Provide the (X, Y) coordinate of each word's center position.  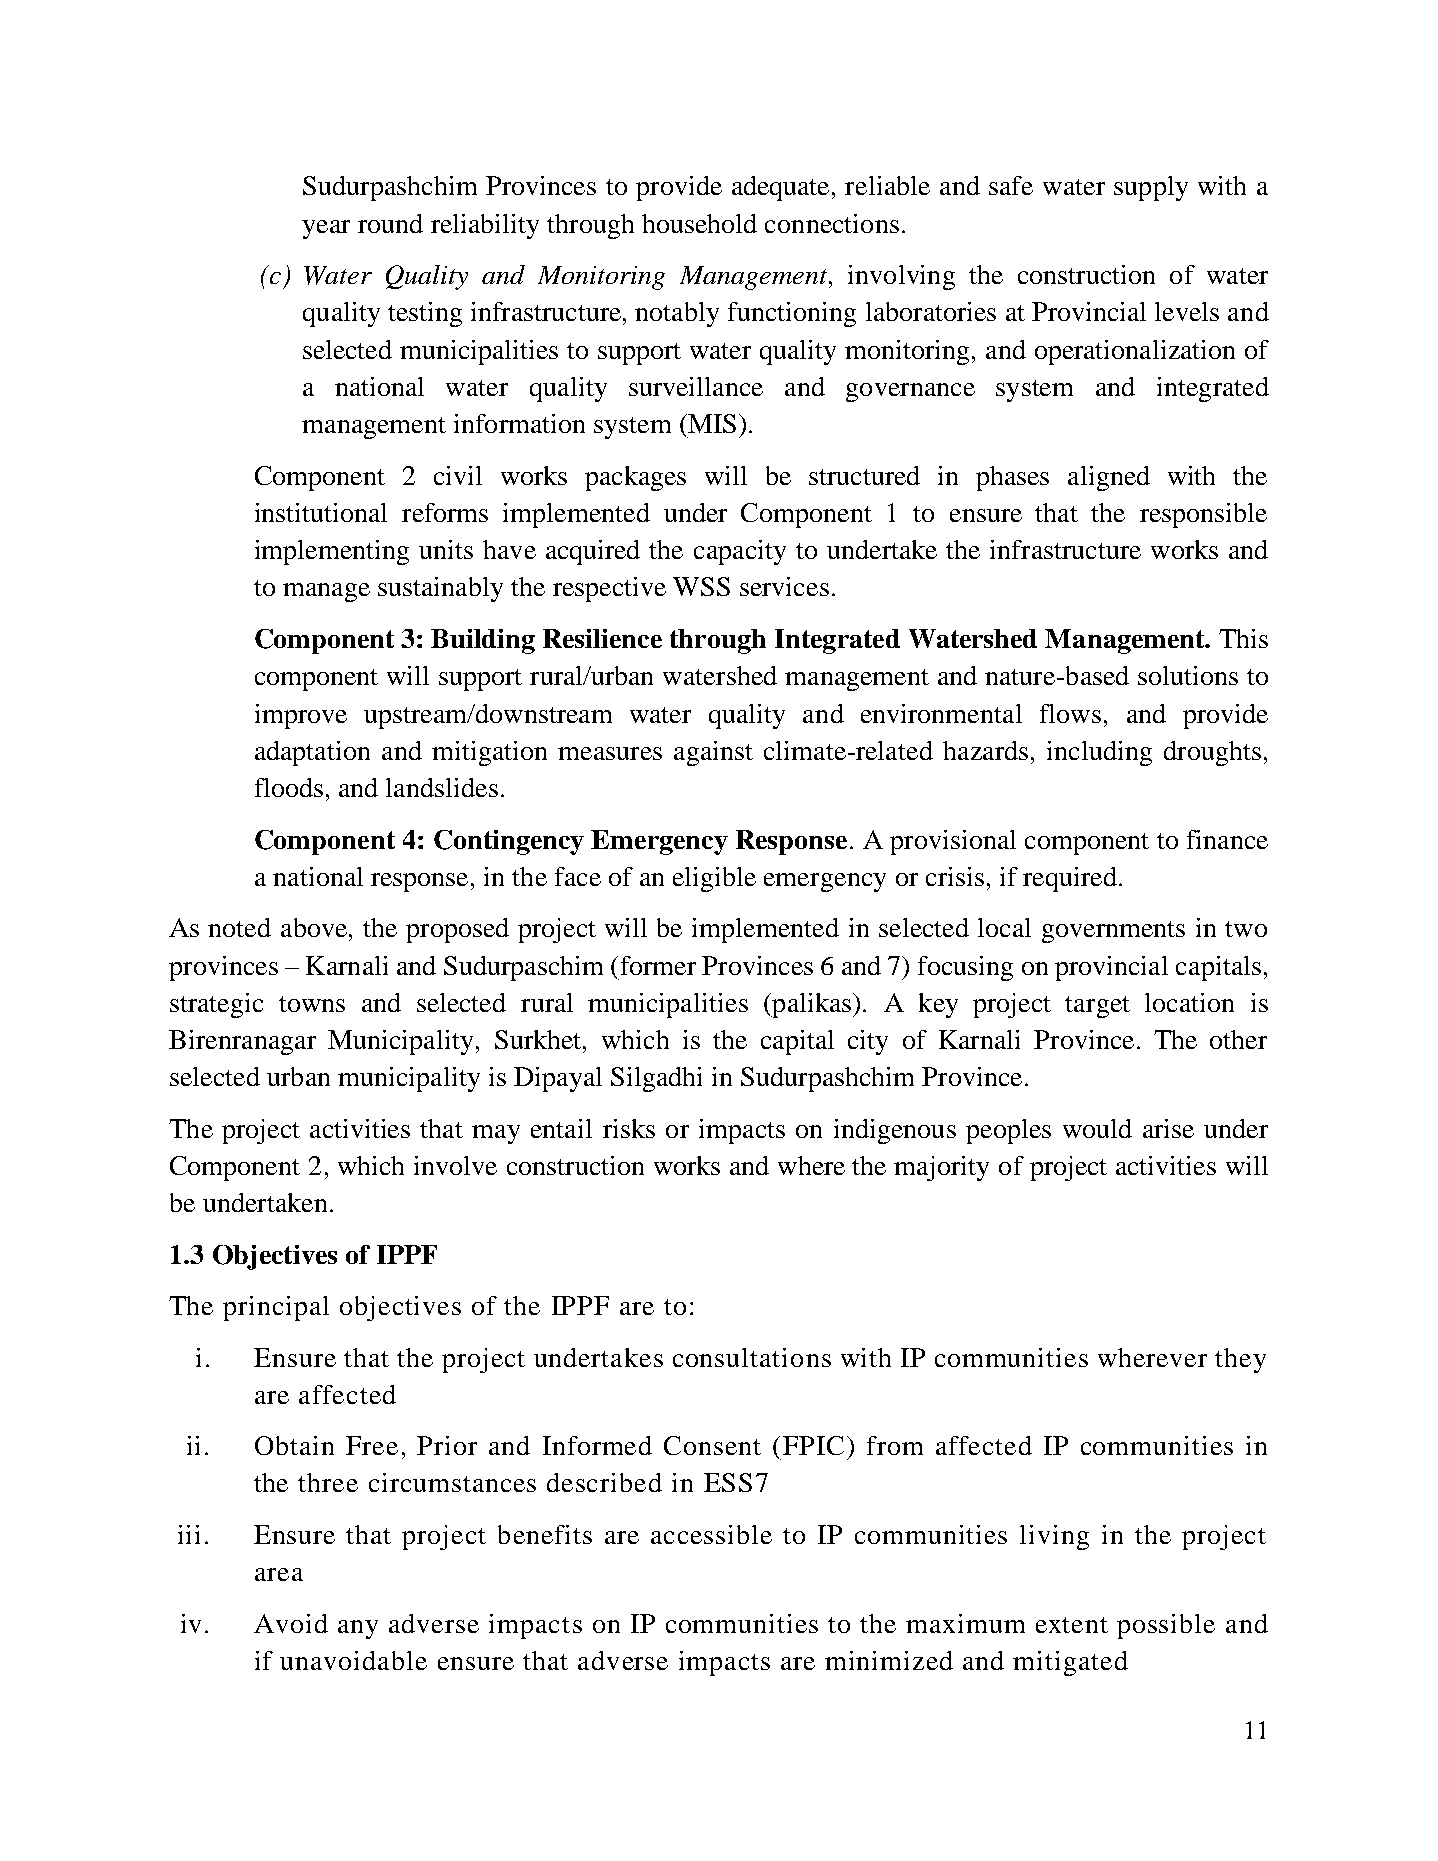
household (699, 223)
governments (1113, 932)
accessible (711, 1534)
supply (1151, 188)
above (314, 927)
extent (1072, 1625)
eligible (714, 879)
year (326, 229)
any (358, 1629)
